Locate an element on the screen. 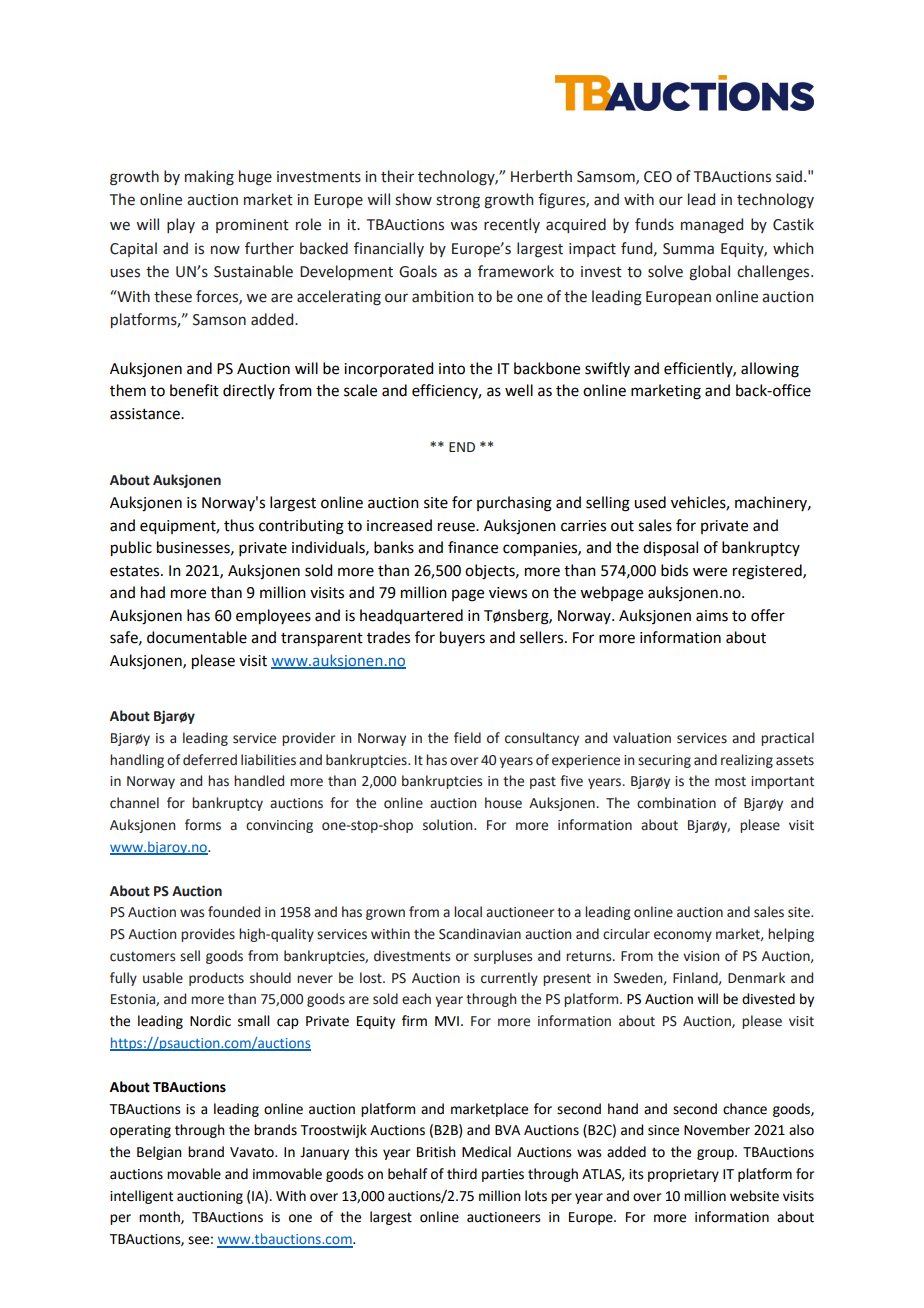 The height and width of the screenshot is (1308, 924). had is located at coordinates (153, 592).
